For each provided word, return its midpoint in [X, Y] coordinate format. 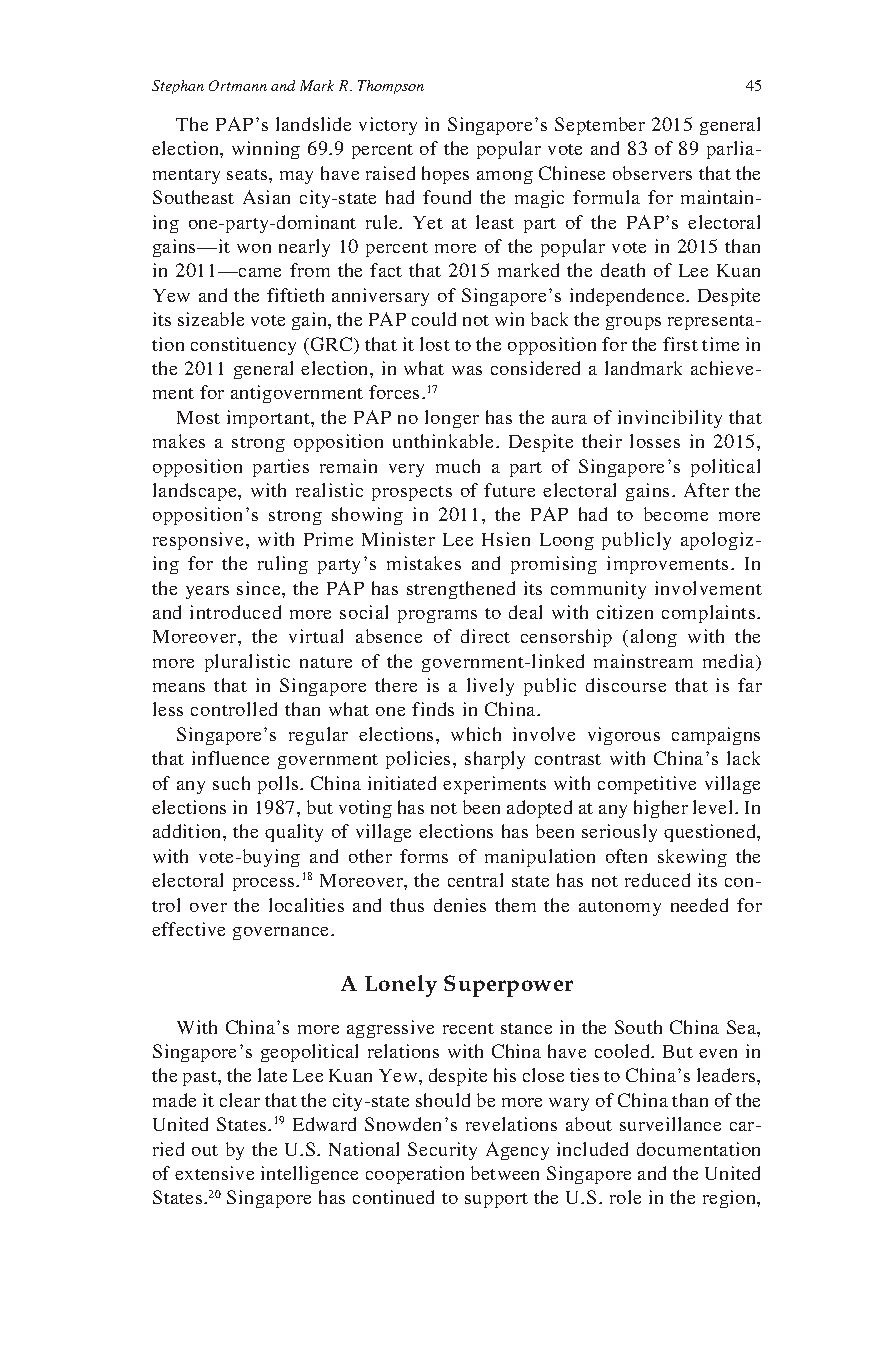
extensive [214, 1173]
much [458, 466]
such [231, 783]
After [706, 490]
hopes [445, 175]
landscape [196, 492]
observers [652, 173]
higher [661, 809]
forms [424, 856]
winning [266, 150]
